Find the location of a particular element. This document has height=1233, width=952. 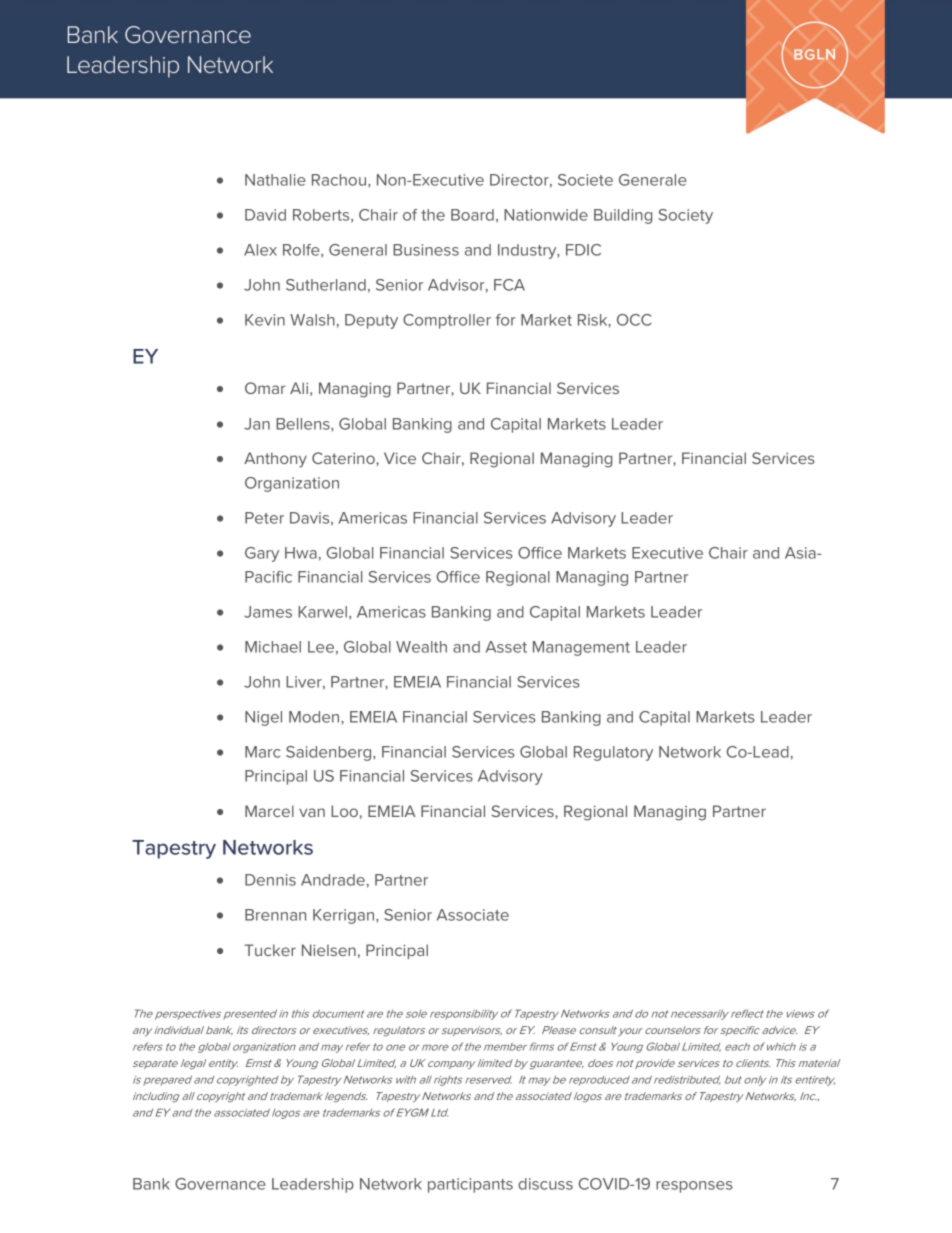

Governance is located at coordinates (220, 1184).
